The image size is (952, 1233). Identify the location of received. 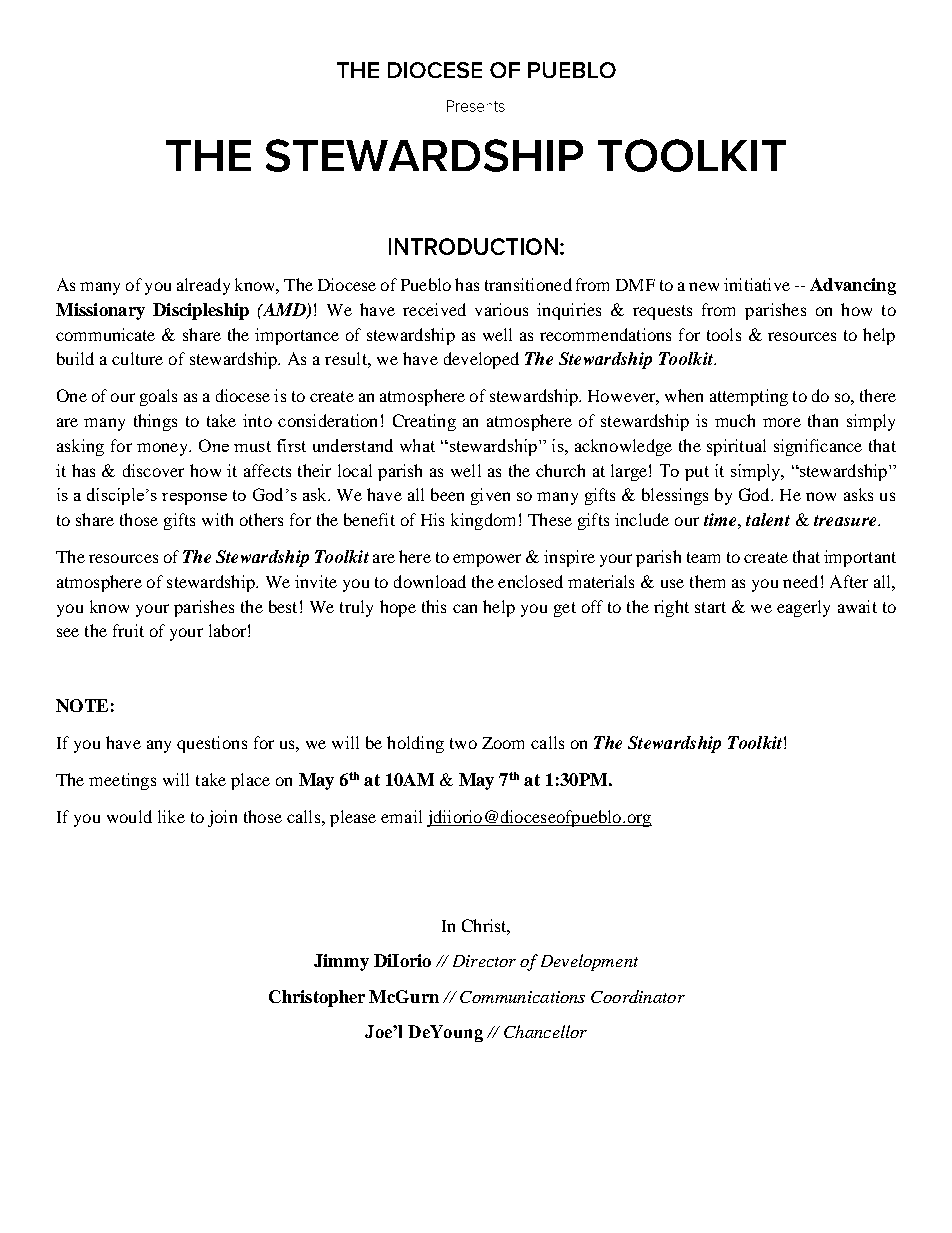
(434, 309).
